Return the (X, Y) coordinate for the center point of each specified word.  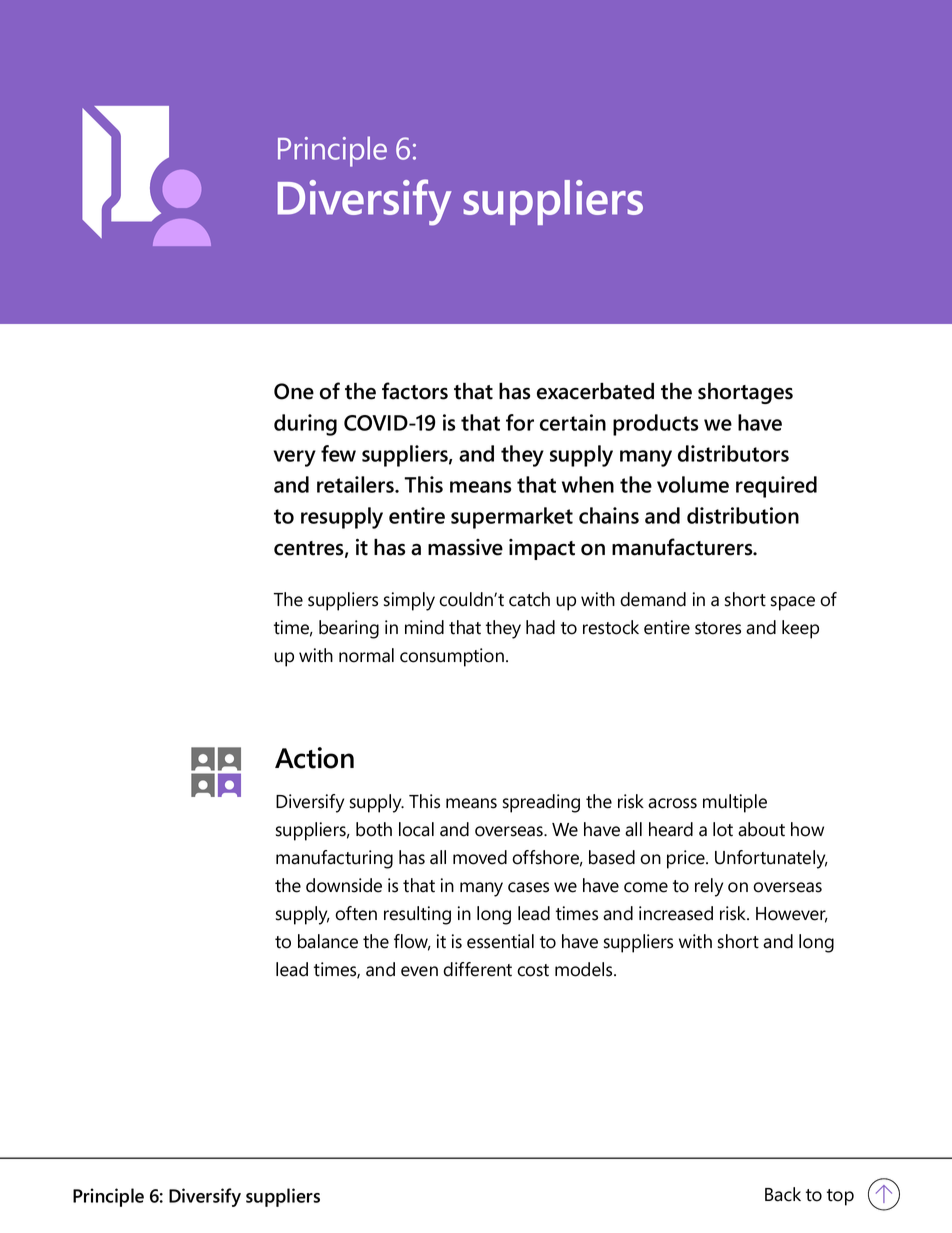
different (477, 969)
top (840, 1197)
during (305, 425)
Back (783, 1194)
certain (573, 422)
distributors (733, 453)
